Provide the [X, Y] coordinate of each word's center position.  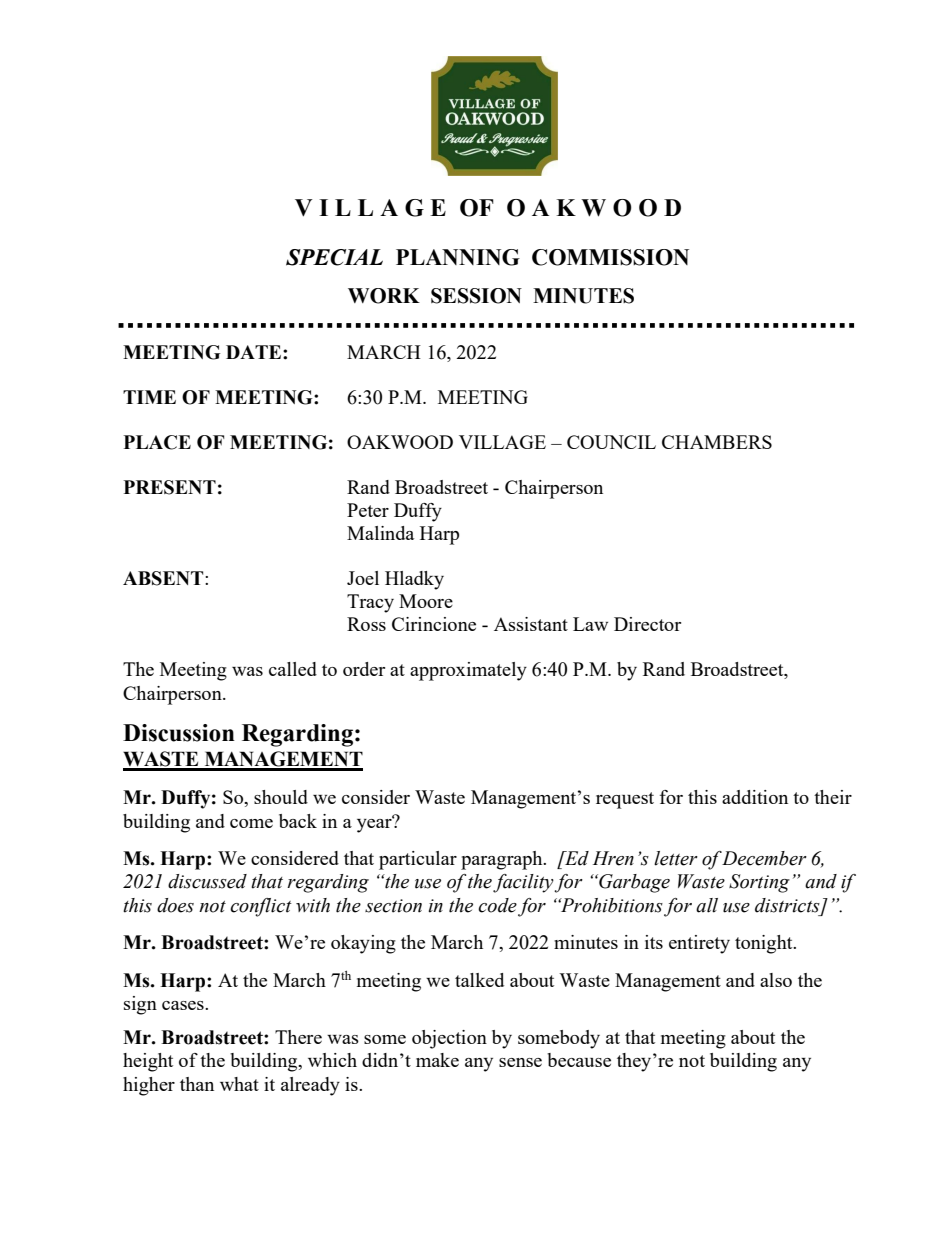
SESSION [476, 296]
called [293, 669]
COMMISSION [610, 257]
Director [647, 624]
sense [520, 1062]
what [239, 1084]
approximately [468, 671]
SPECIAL [334, 257]
